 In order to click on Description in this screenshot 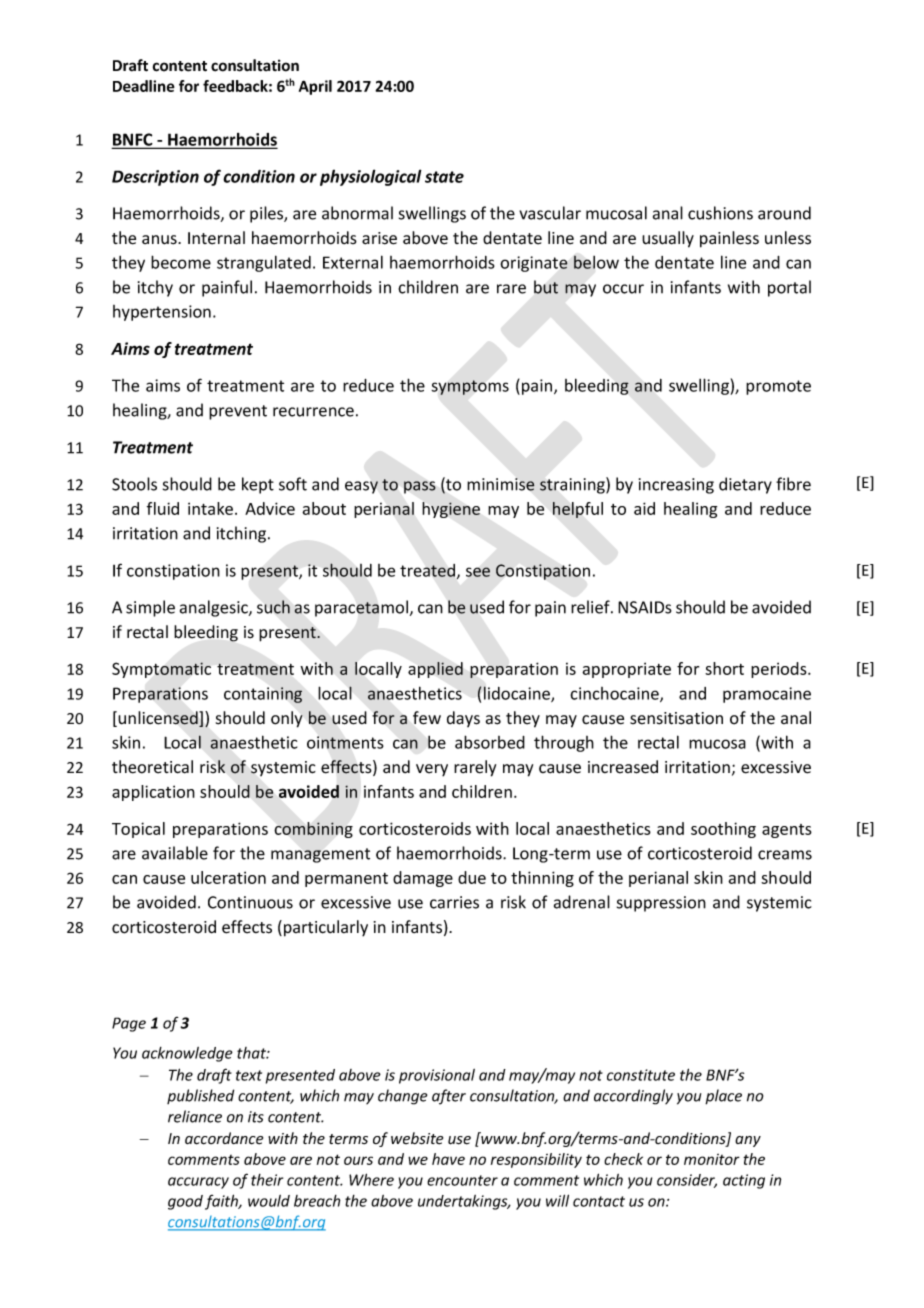, I will do `click(155, 178)`.
